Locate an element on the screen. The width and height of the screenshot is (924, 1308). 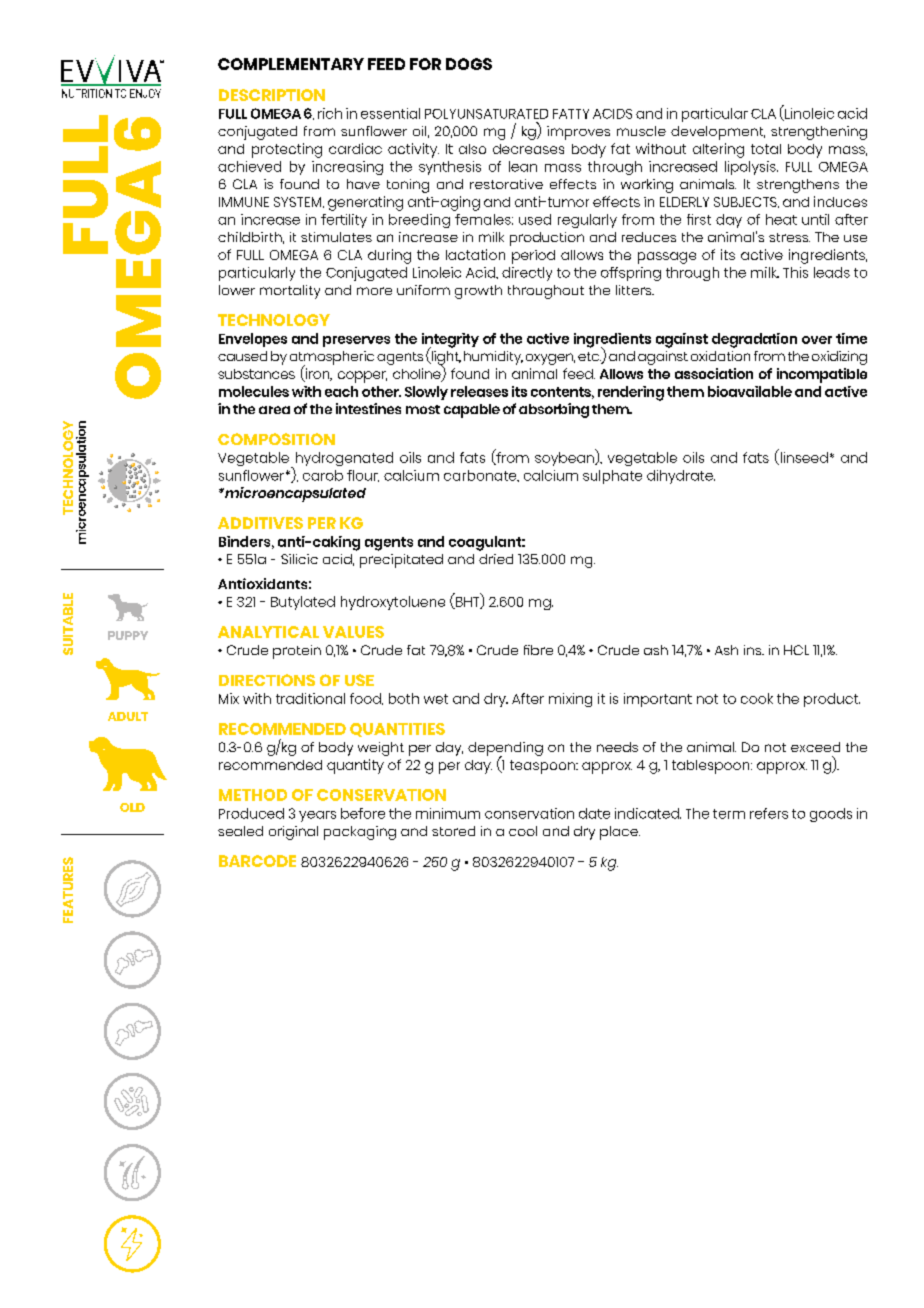
HCL is located at coordinates (796, 650).
